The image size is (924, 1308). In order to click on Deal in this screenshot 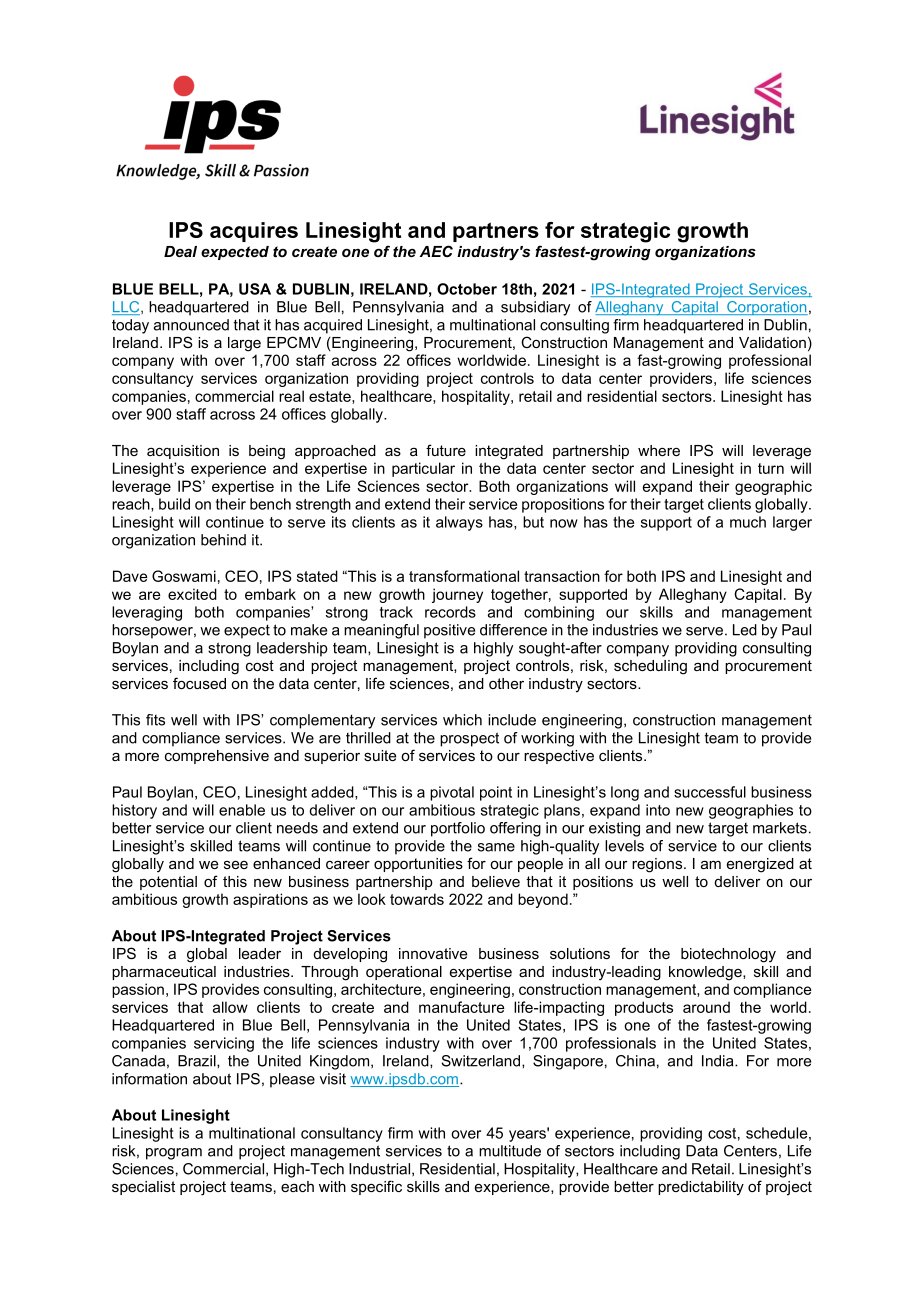, I will do `click(180, 251)`.
